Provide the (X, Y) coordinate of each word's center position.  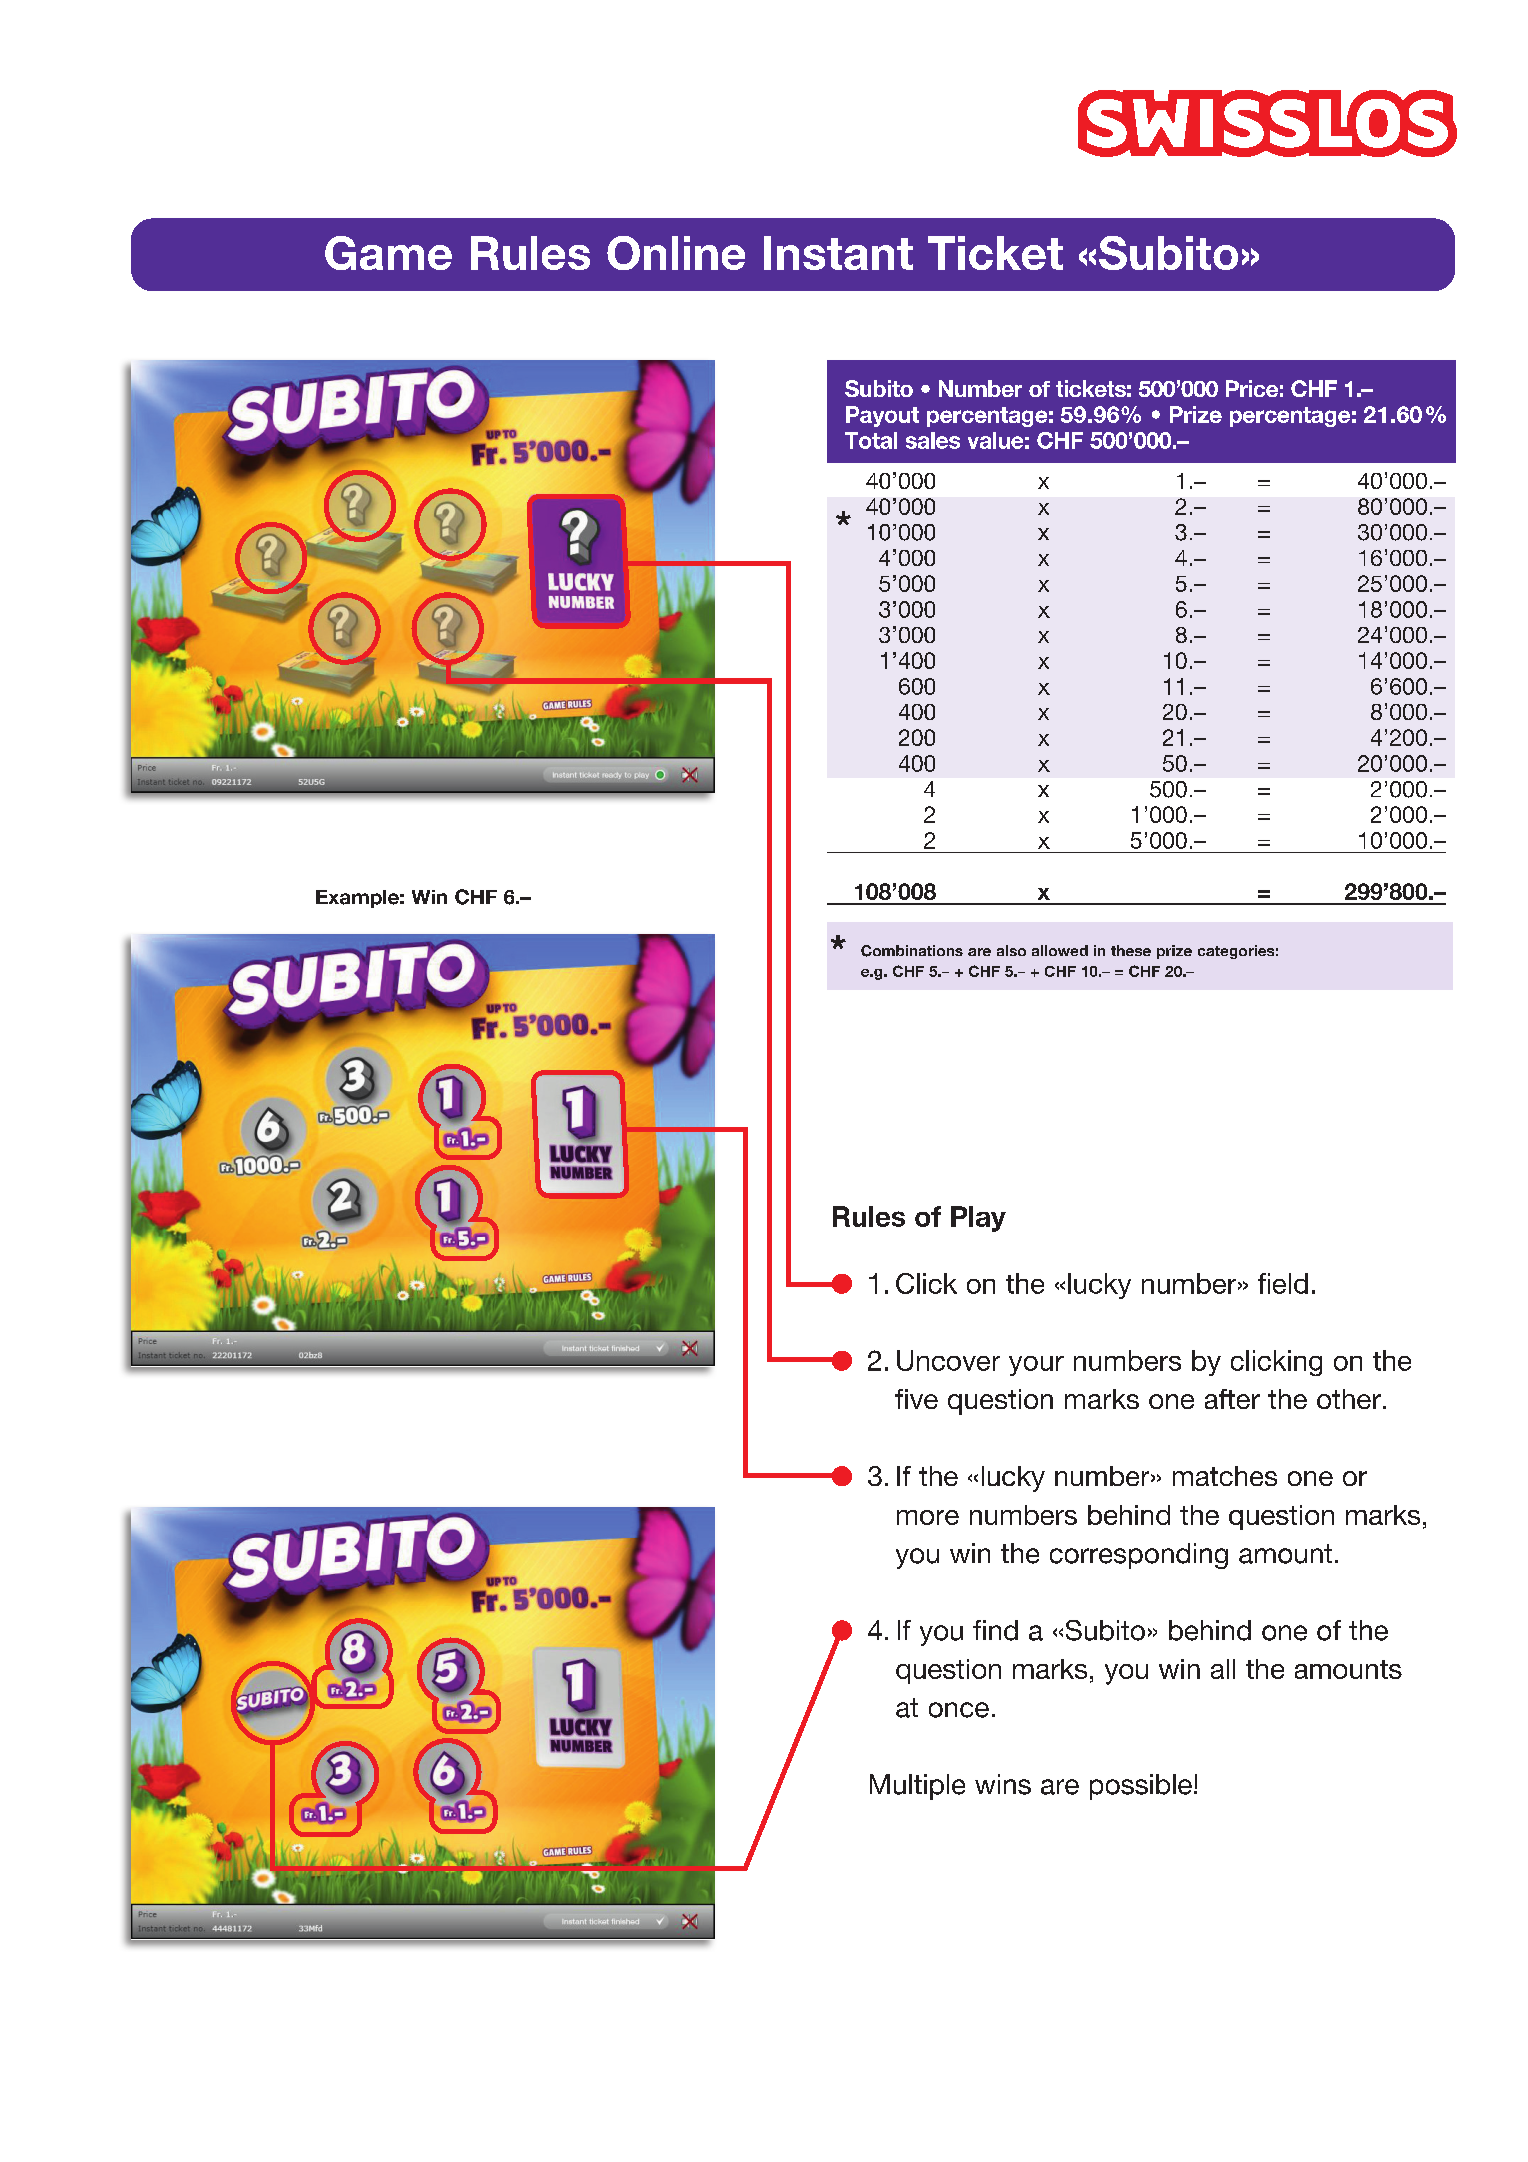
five (916, 1399)
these (1131, 950)
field (1283, 1283)
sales (933, 440)
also (1011, 950)
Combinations (912, 951)
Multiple (917, 1787)
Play (978, 1219)
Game (388, 253)
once (959, 1710)
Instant (838, 253)
